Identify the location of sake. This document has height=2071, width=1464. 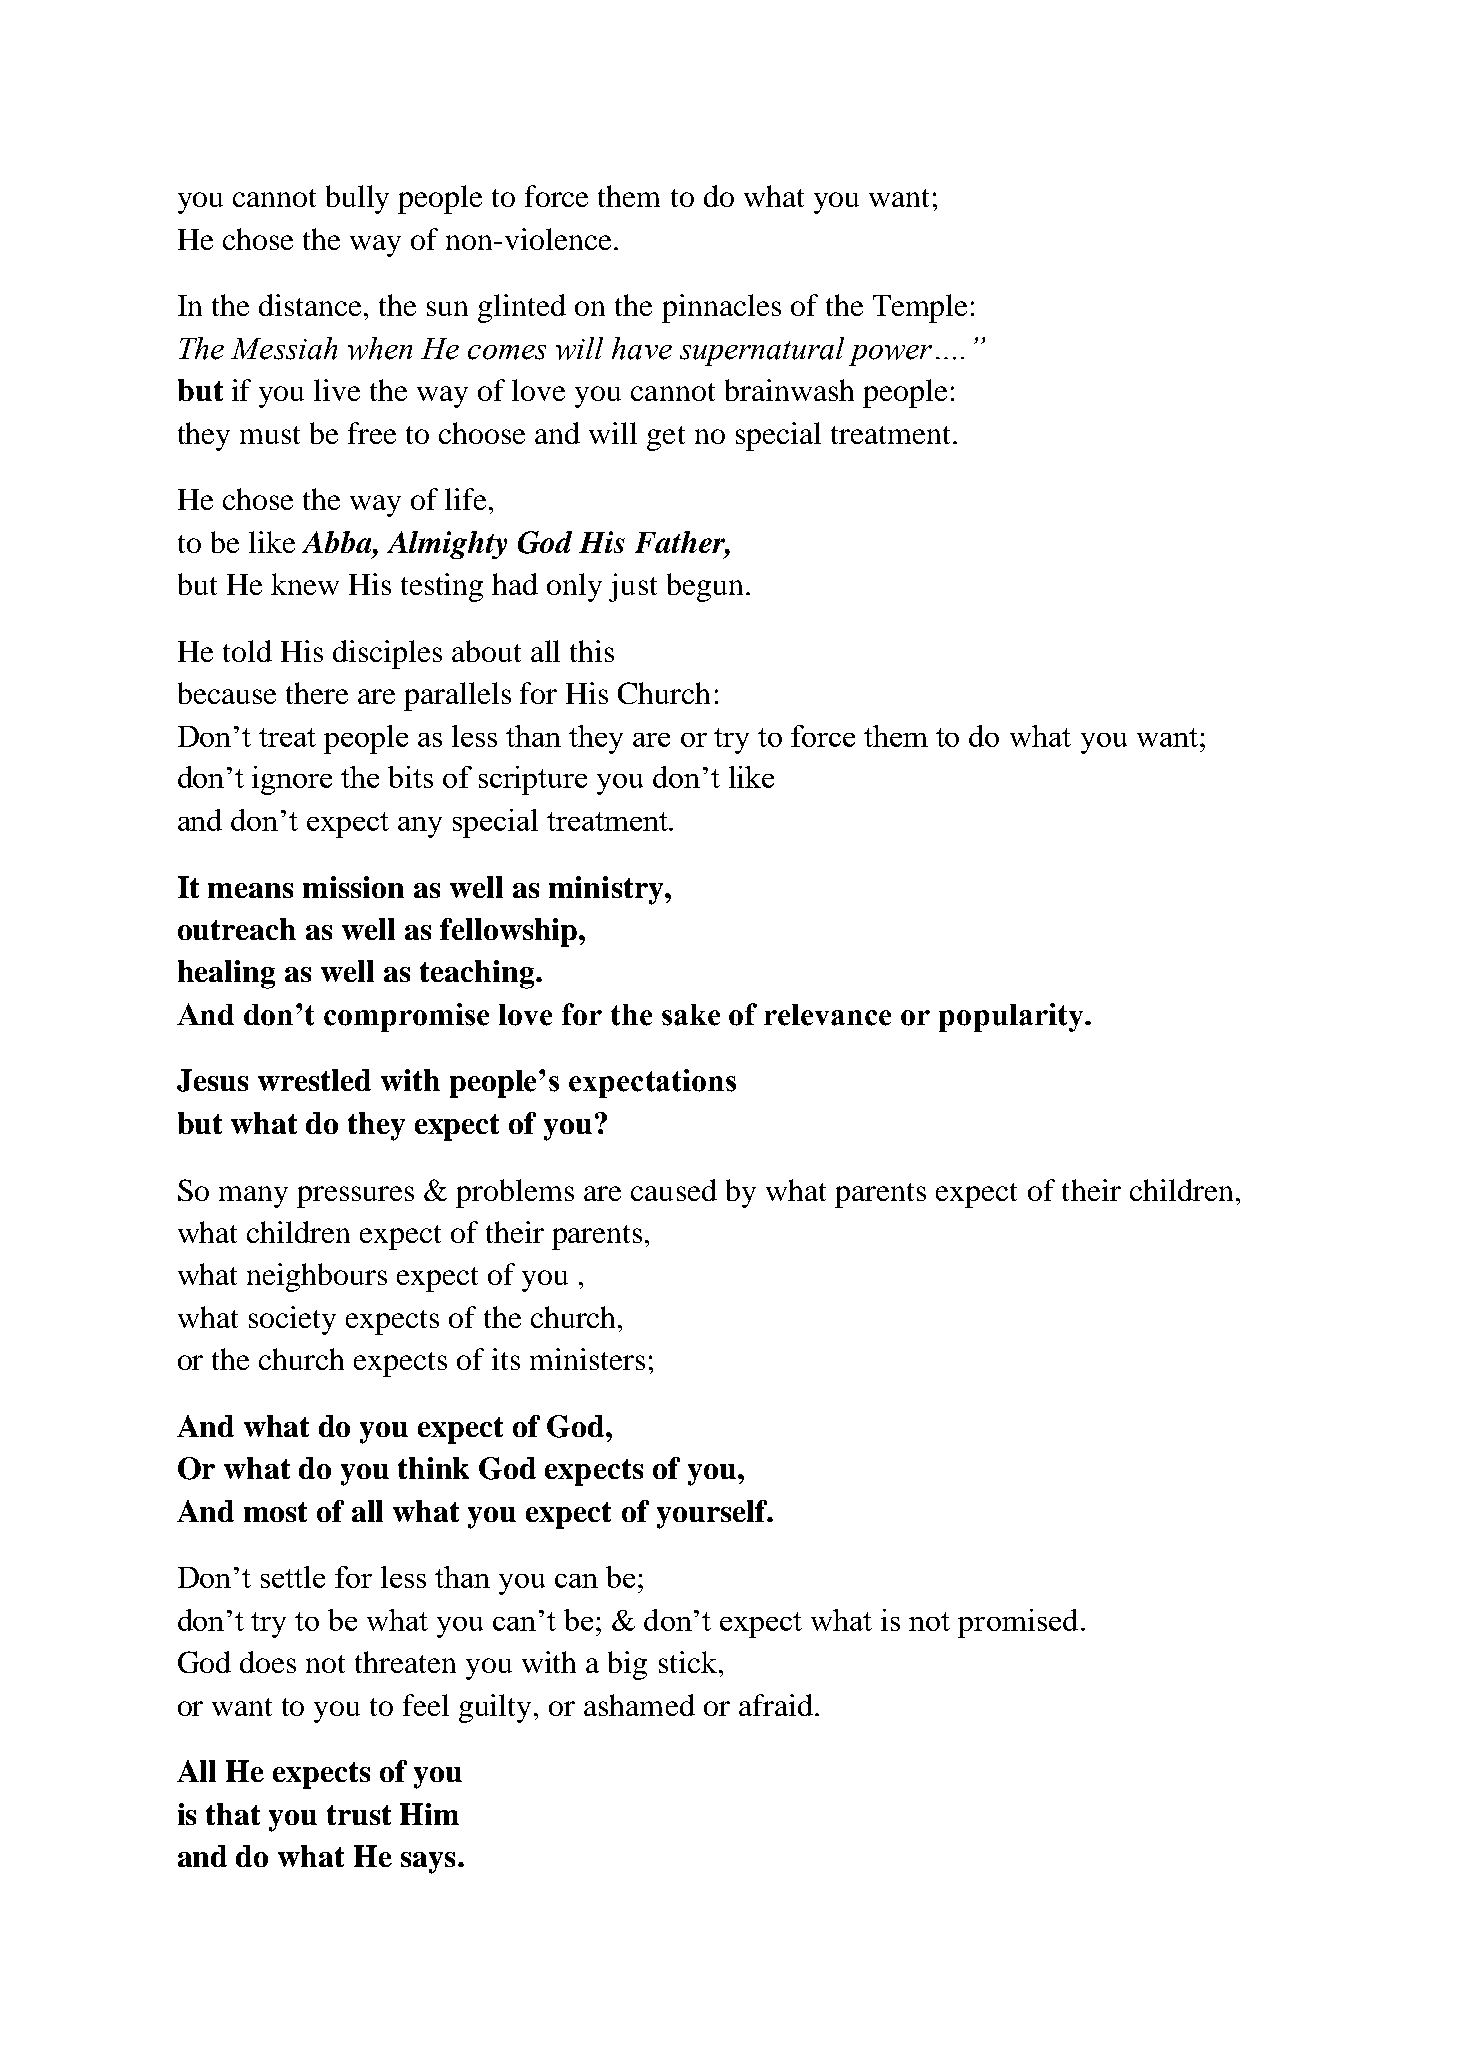
(691, 1015).
